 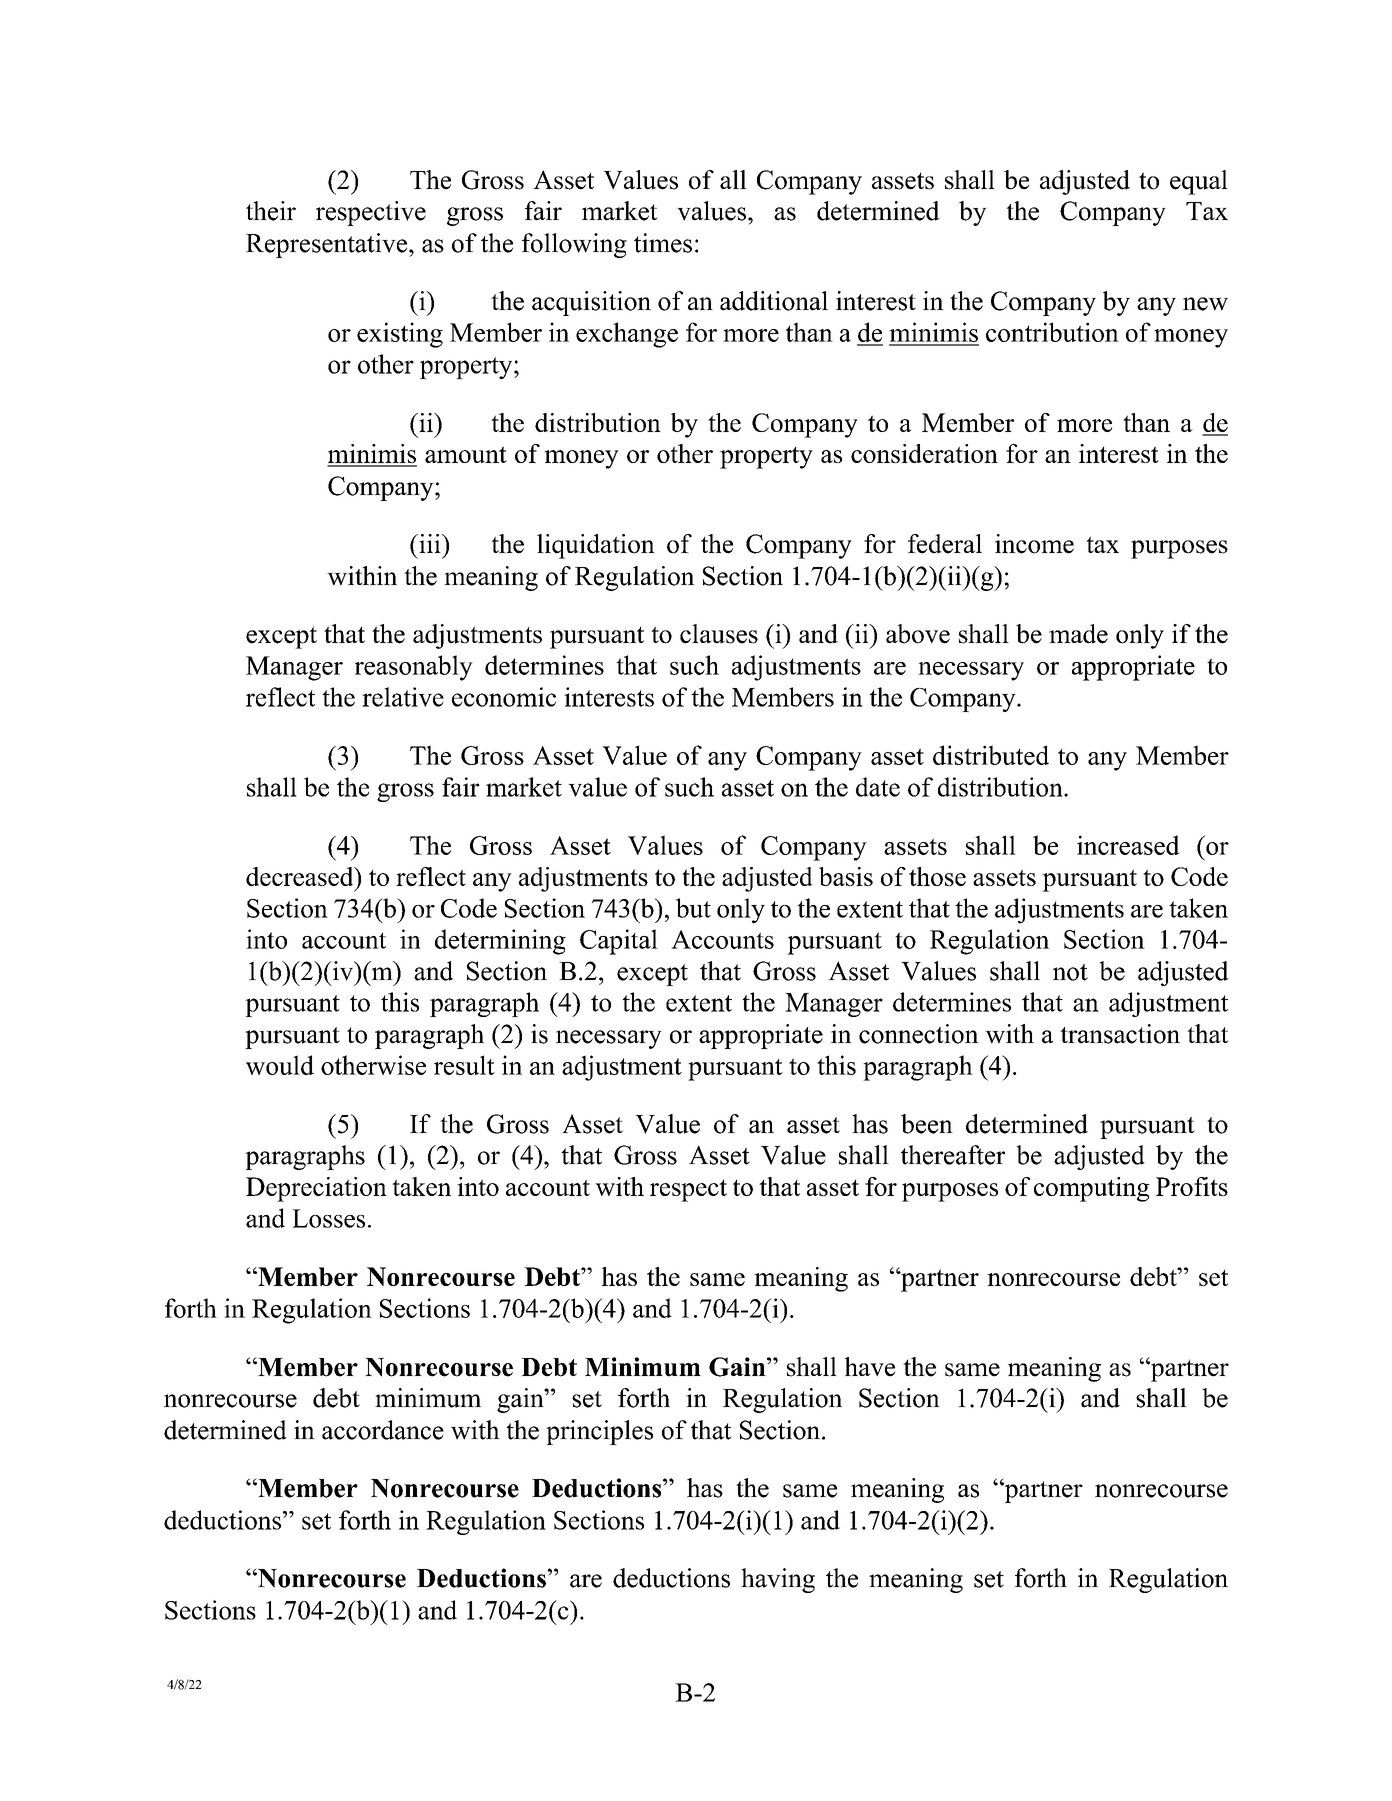 I want to click on made, so click(x=1078, y=634).
